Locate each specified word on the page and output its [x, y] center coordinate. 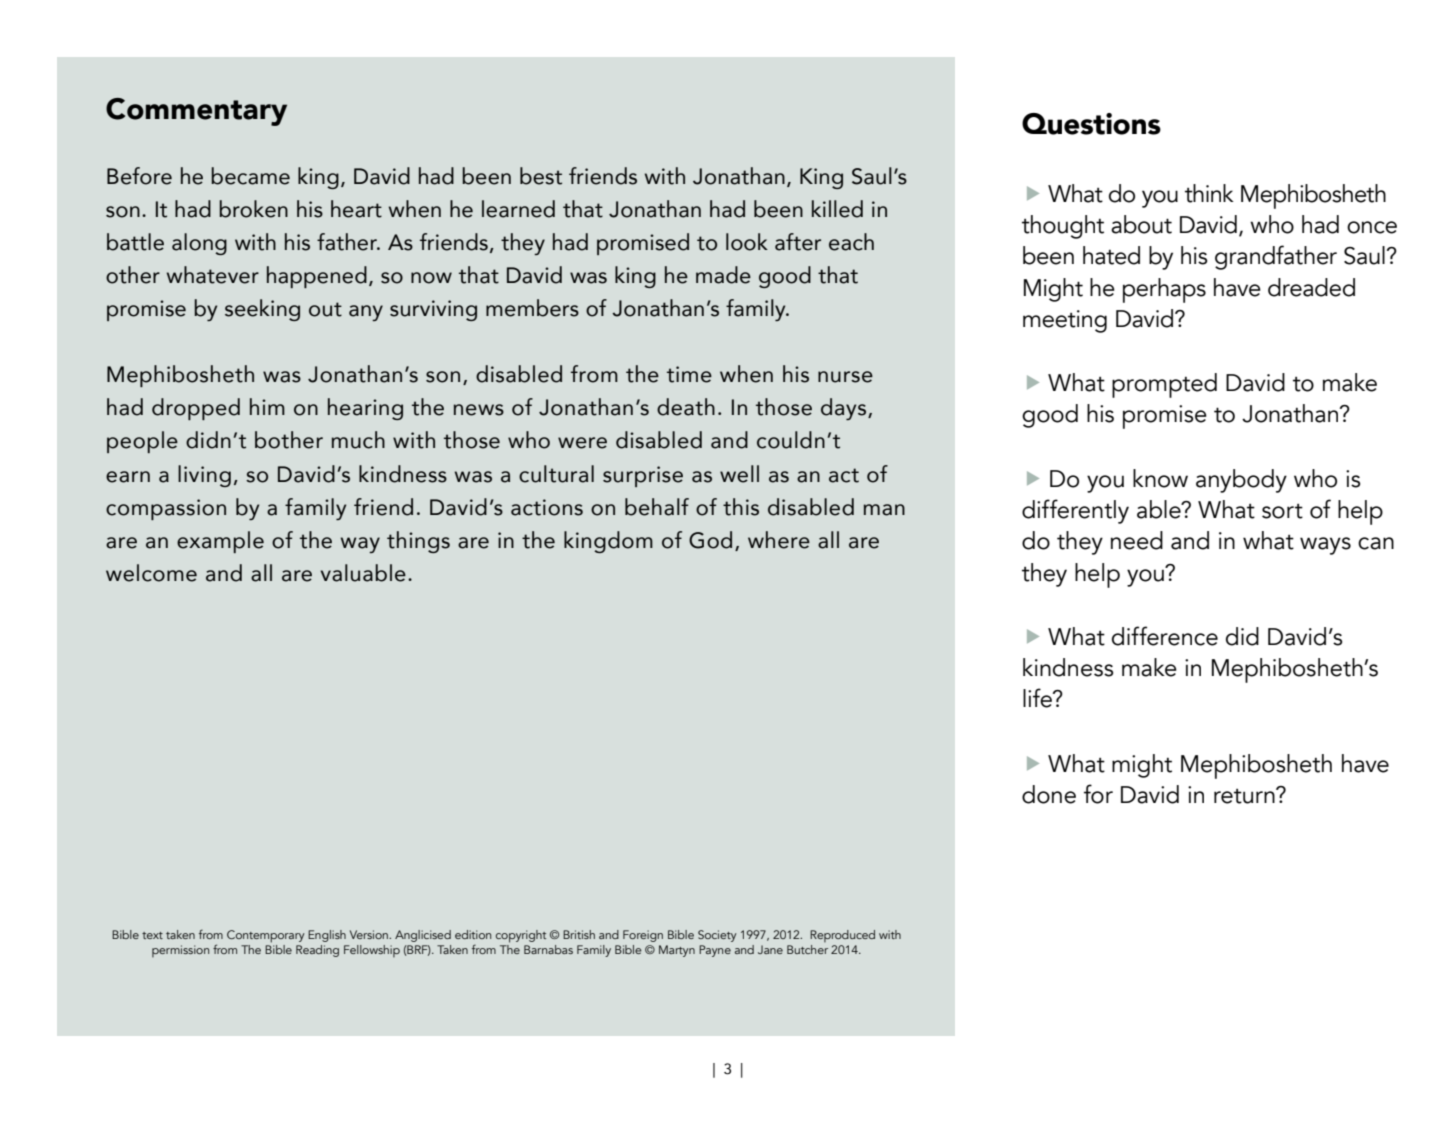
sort [1282, 511]
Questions [1091, 124]
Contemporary [265, 936]
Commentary [196, 112]
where [779, 540]
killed [837, 209]
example [220, 542]
